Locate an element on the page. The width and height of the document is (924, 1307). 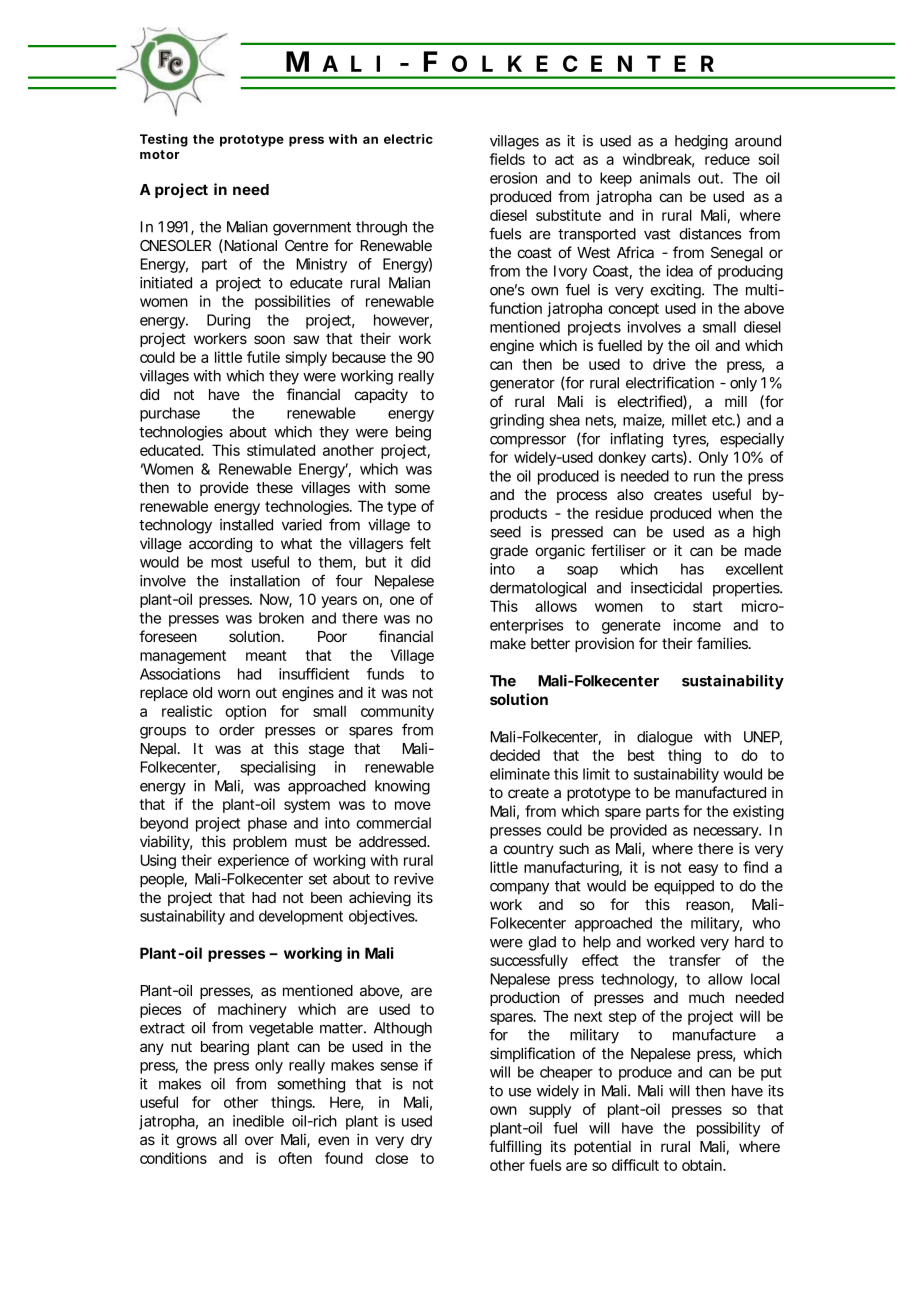
dialogue is located at coordinates (665, 738).
